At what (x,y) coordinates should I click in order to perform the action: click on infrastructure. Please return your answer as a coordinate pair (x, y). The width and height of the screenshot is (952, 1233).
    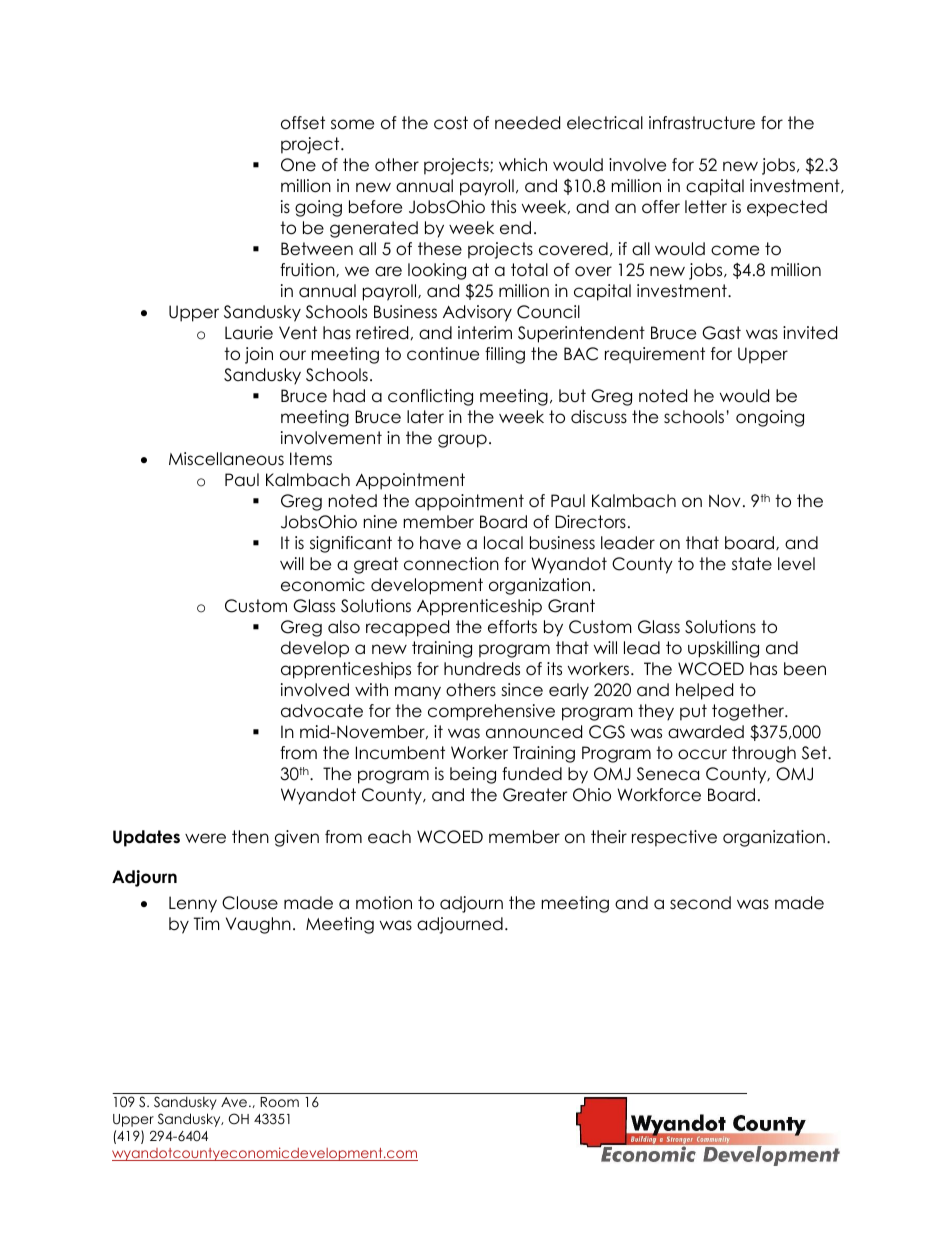
    Looking at the image, I should click on (702, 123).
